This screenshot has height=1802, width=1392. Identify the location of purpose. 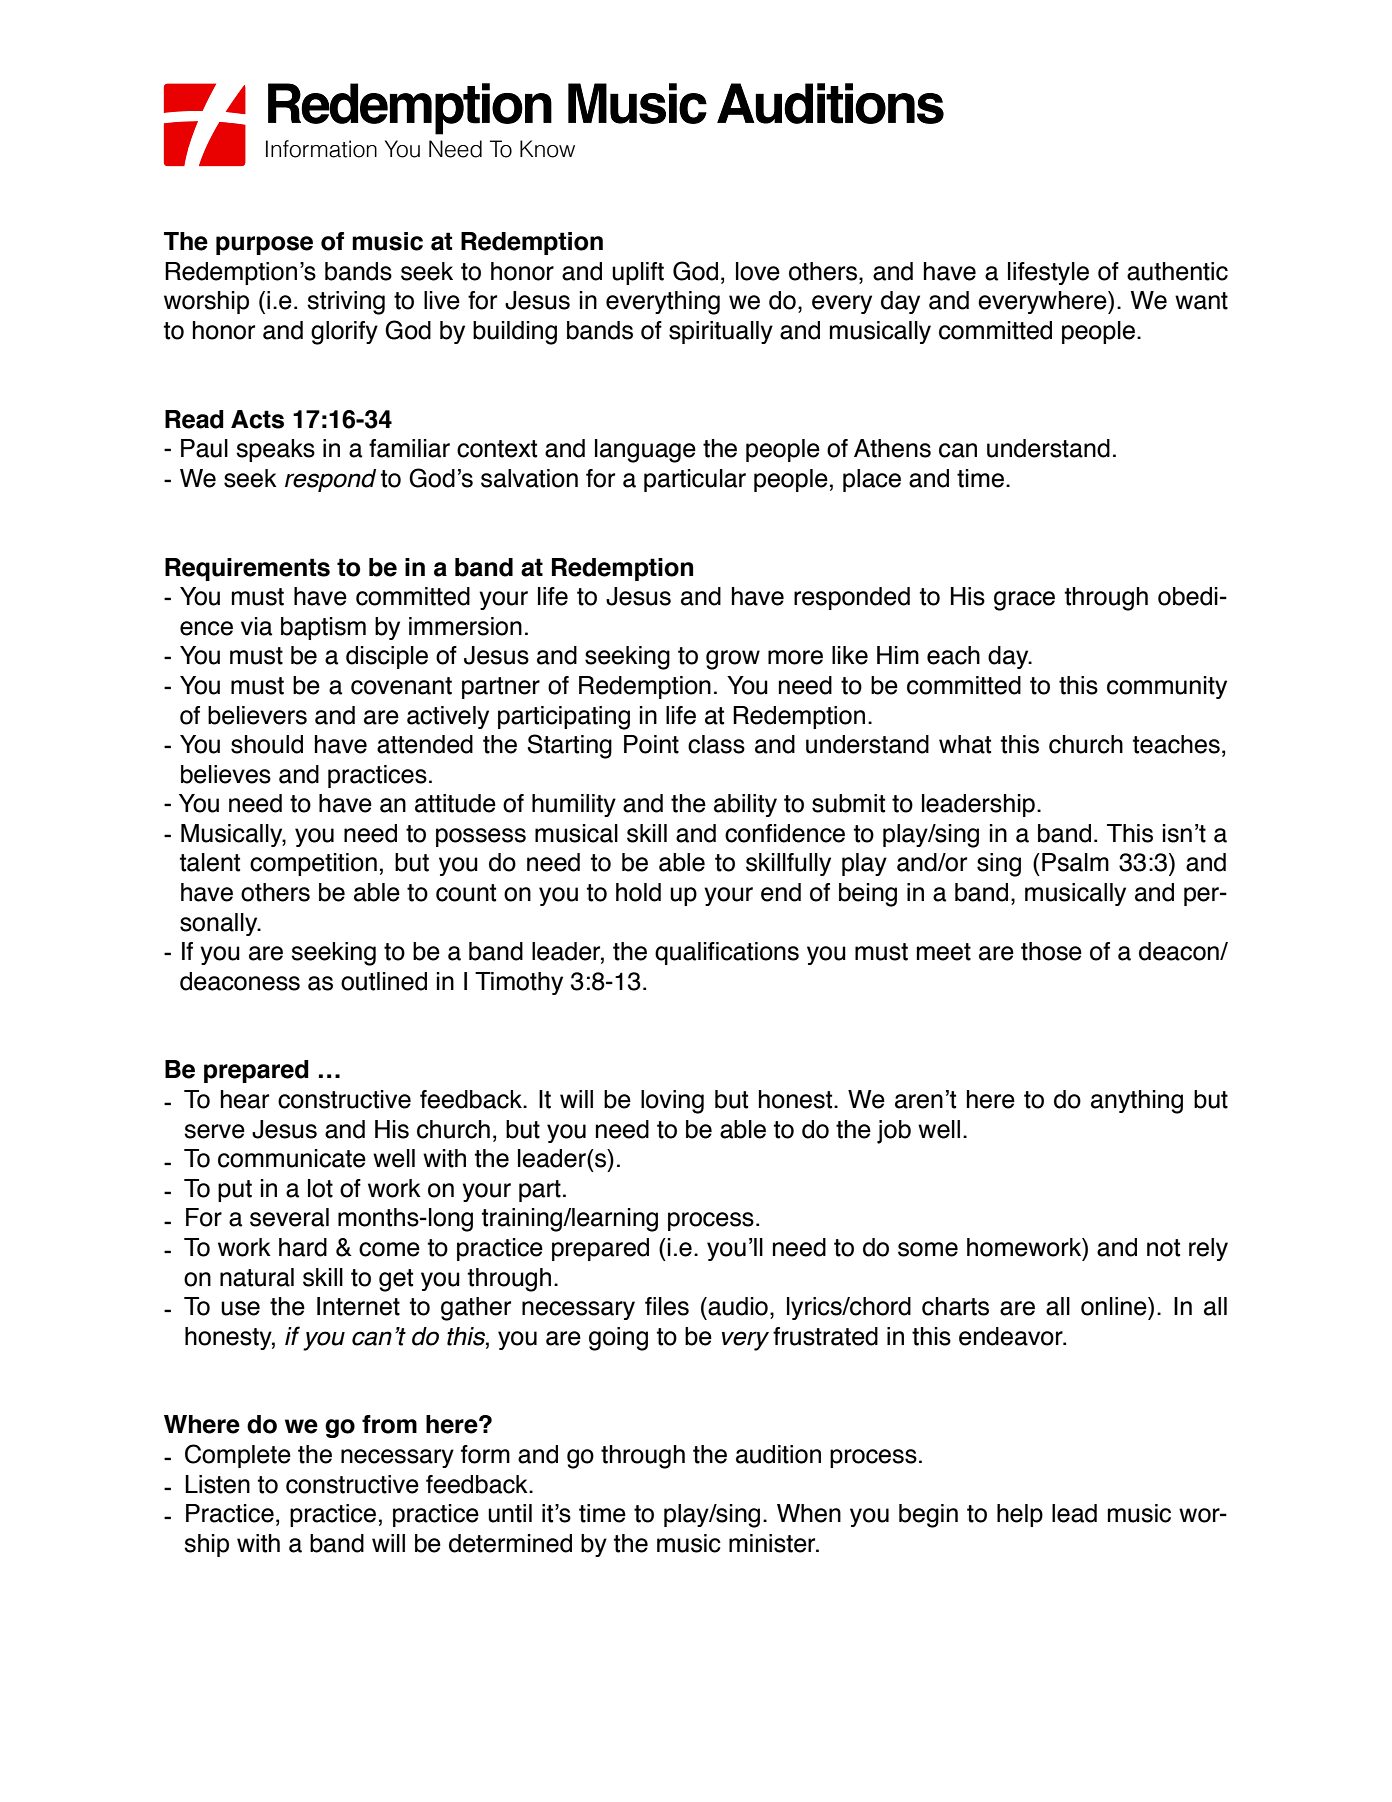
(264, 245).
